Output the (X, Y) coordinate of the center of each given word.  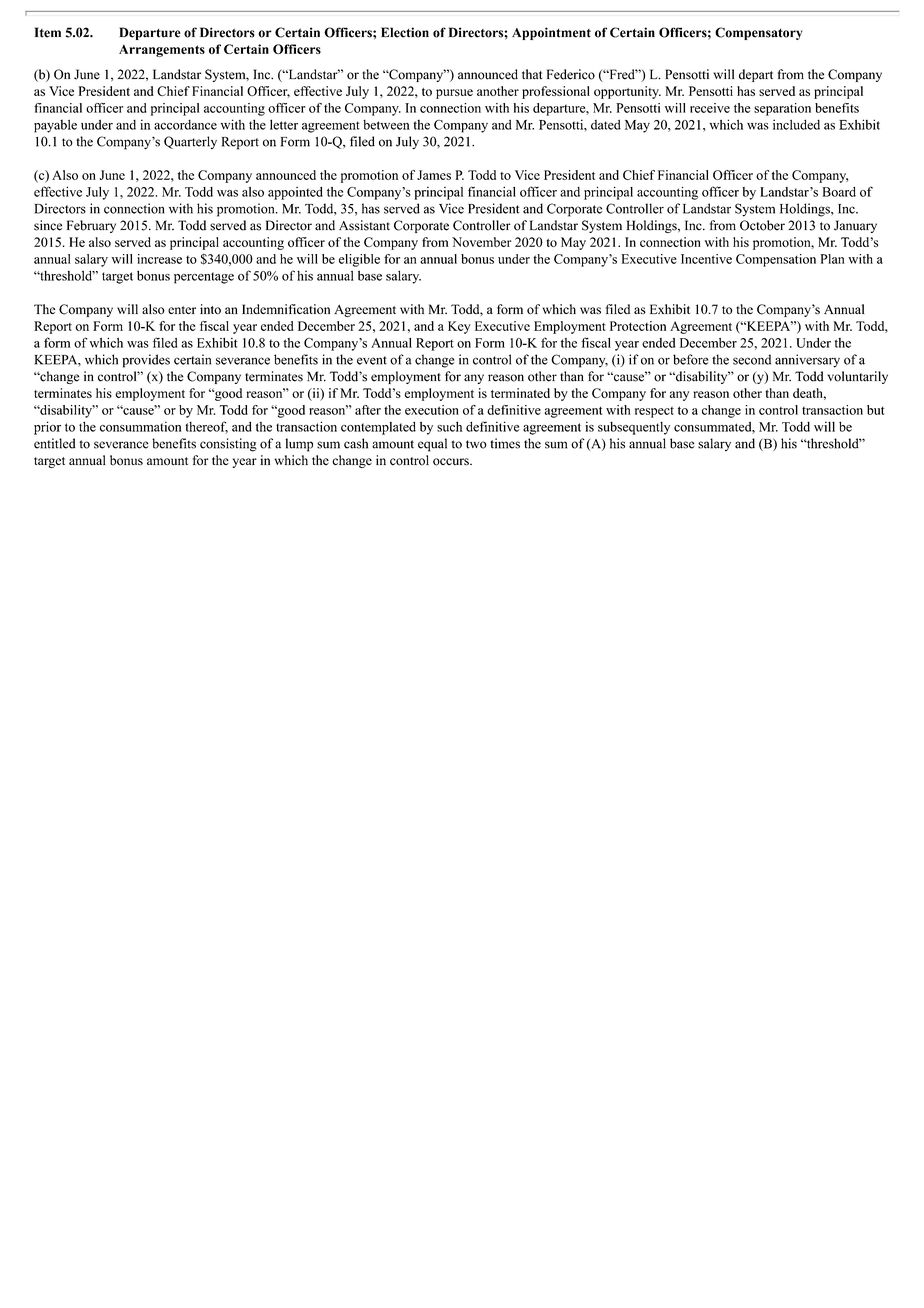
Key (459, 327)
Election (405, 32)
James (434, 175)
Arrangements (162, 51)
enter (182, 310)
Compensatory (759, 33)
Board (839, 192)
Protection (638, 326)
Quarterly (190, 142)
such (449, 426)
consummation (140, 427)
